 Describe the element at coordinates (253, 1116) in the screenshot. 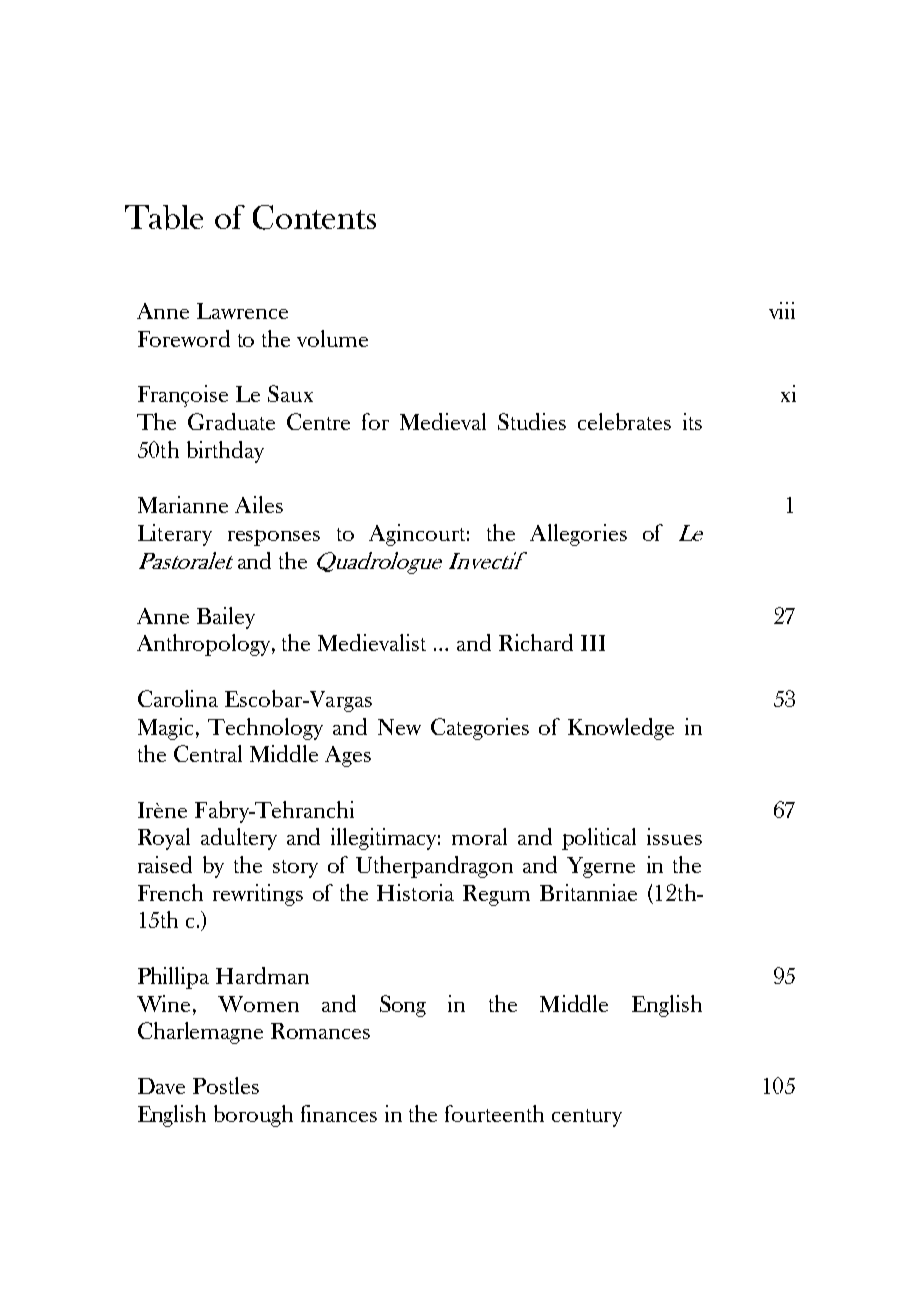

I see `borough` at that location.
